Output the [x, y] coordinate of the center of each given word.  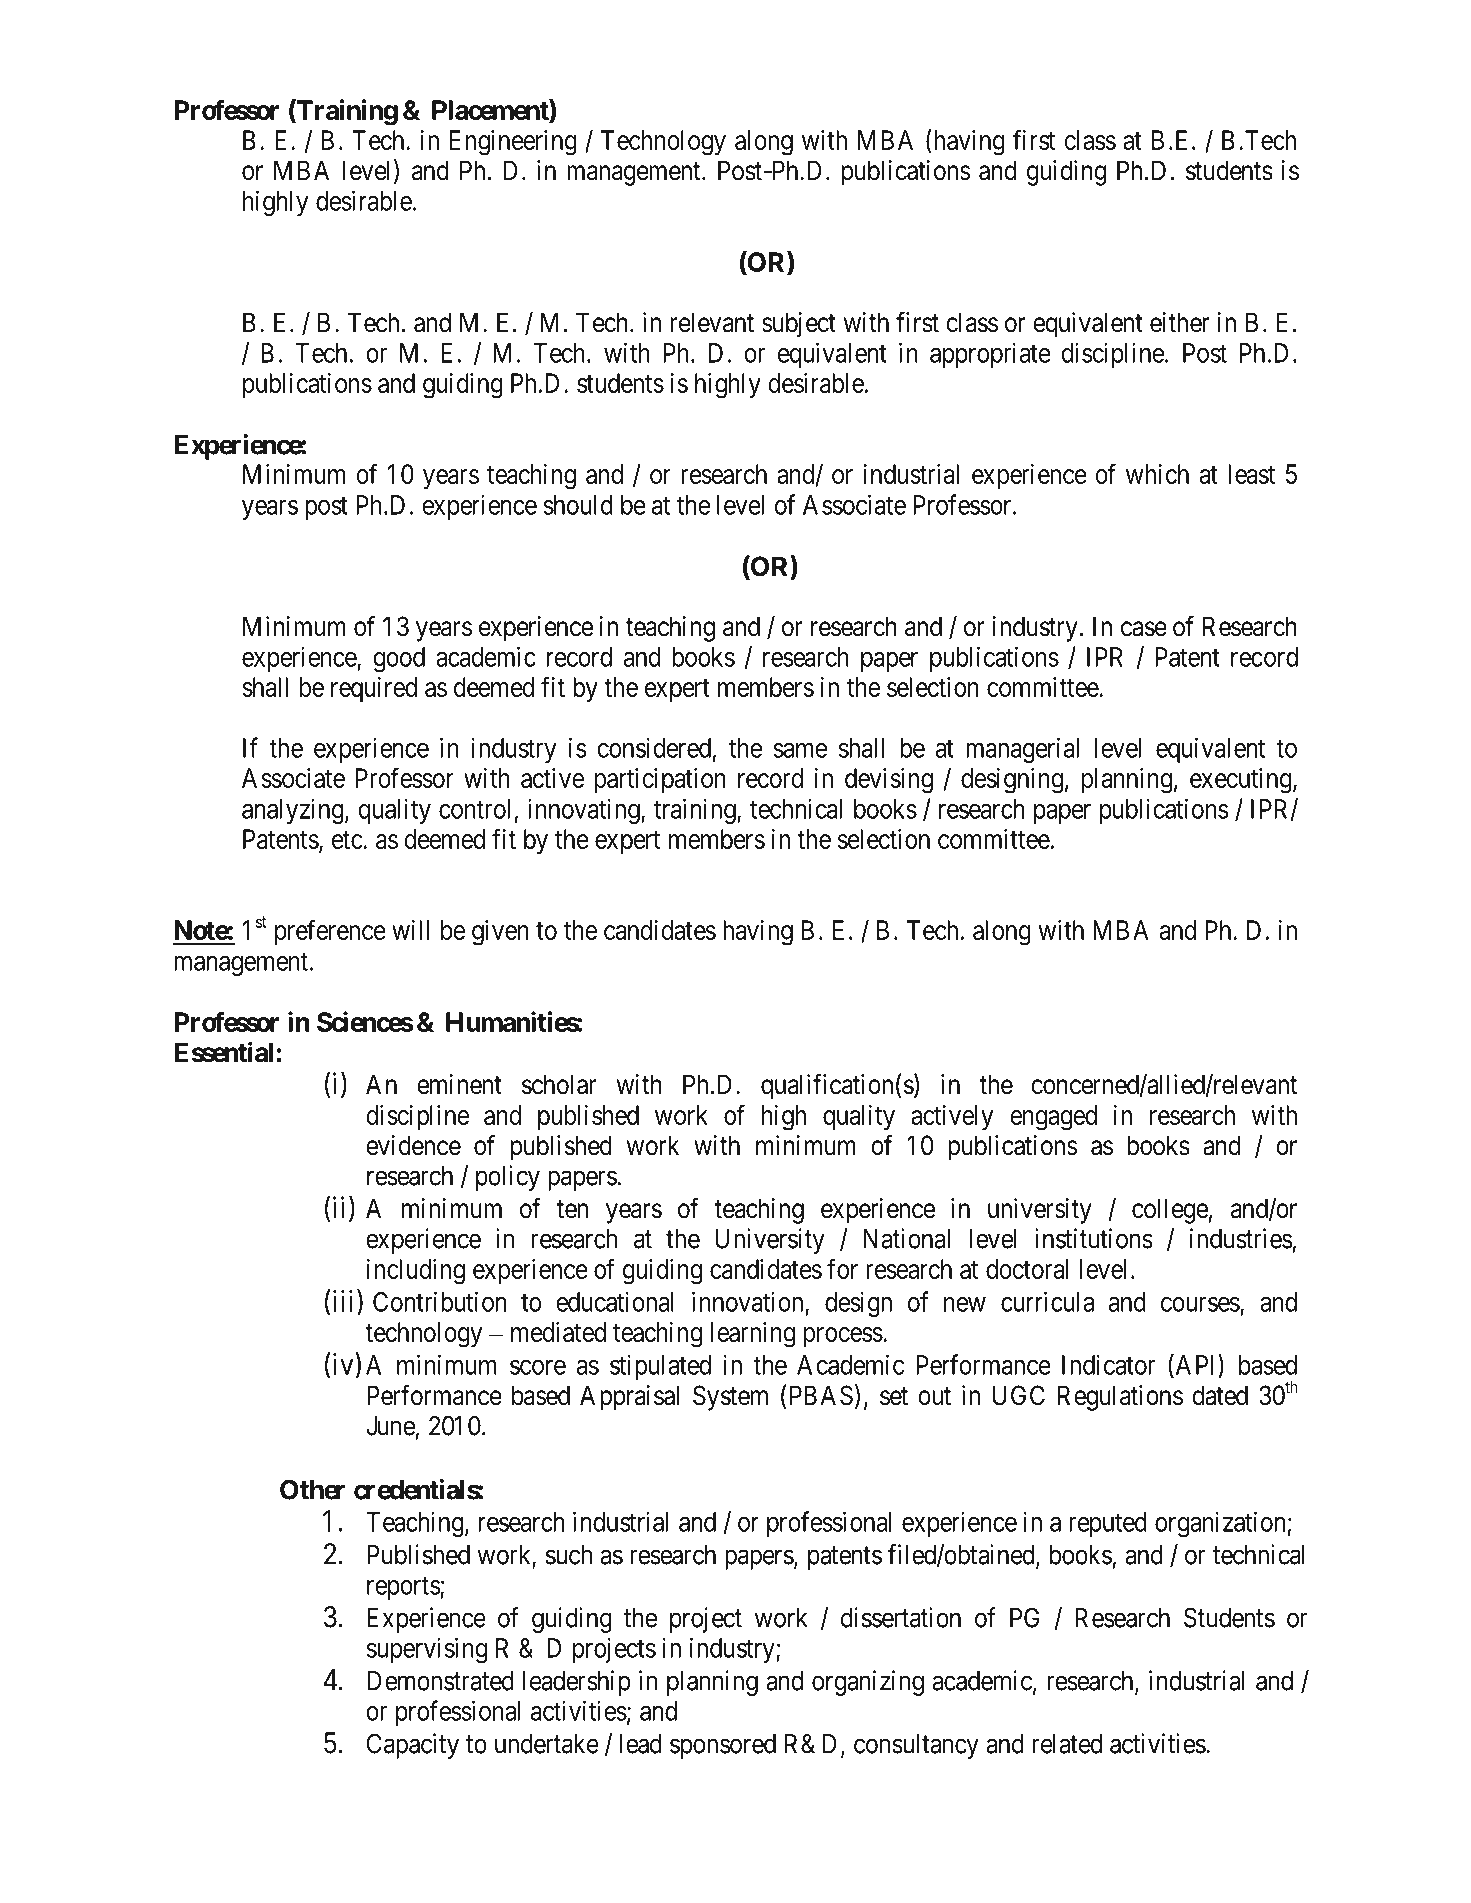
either [1179, 322]
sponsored [723, 1746]
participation [660, 780]
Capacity [413, 1746]
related [1067, 1744]
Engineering [513, 143]
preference [330, 932]
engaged [1053, 1118]
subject [799, 325]
